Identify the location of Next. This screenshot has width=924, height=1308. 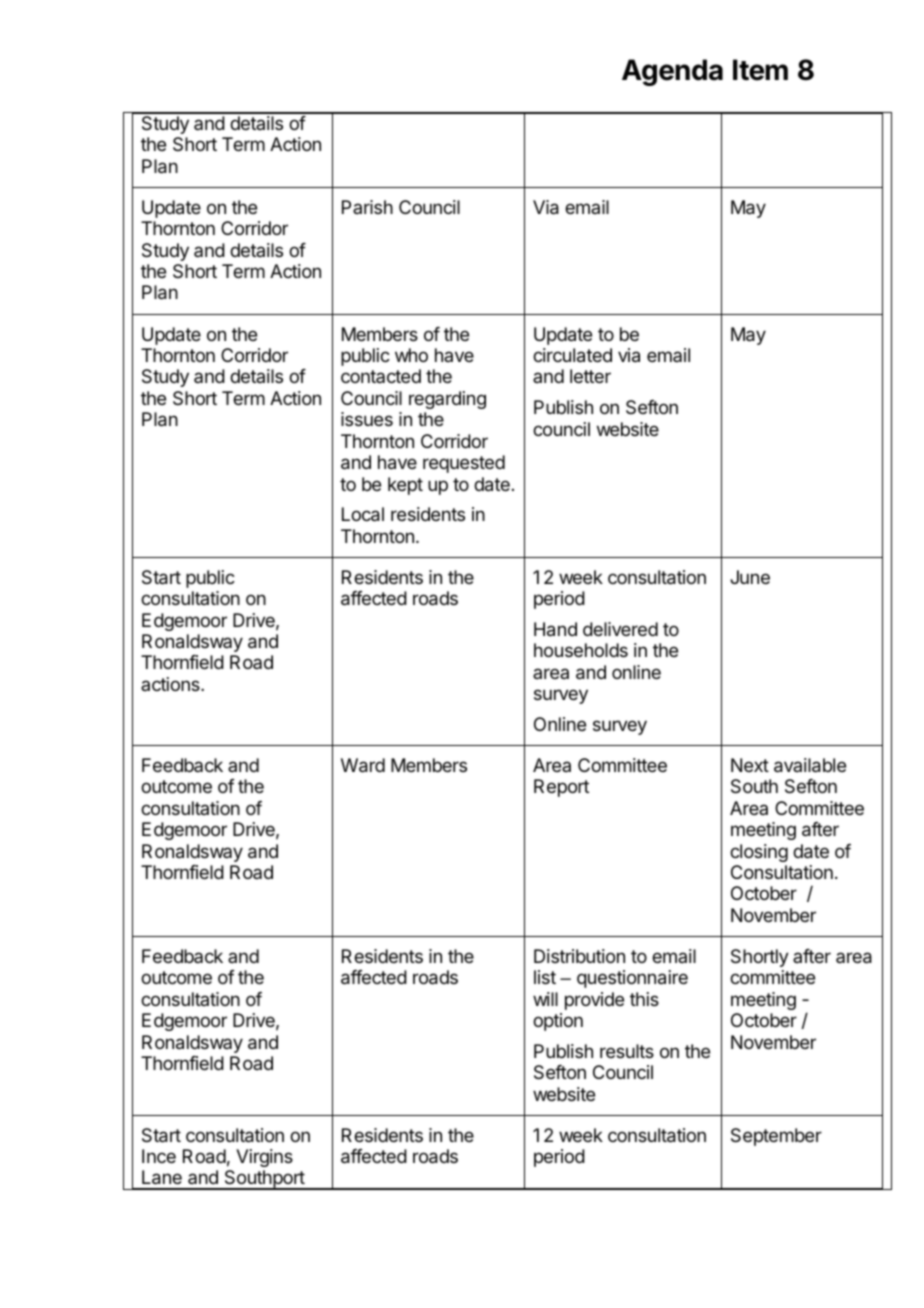
(750, 765).
